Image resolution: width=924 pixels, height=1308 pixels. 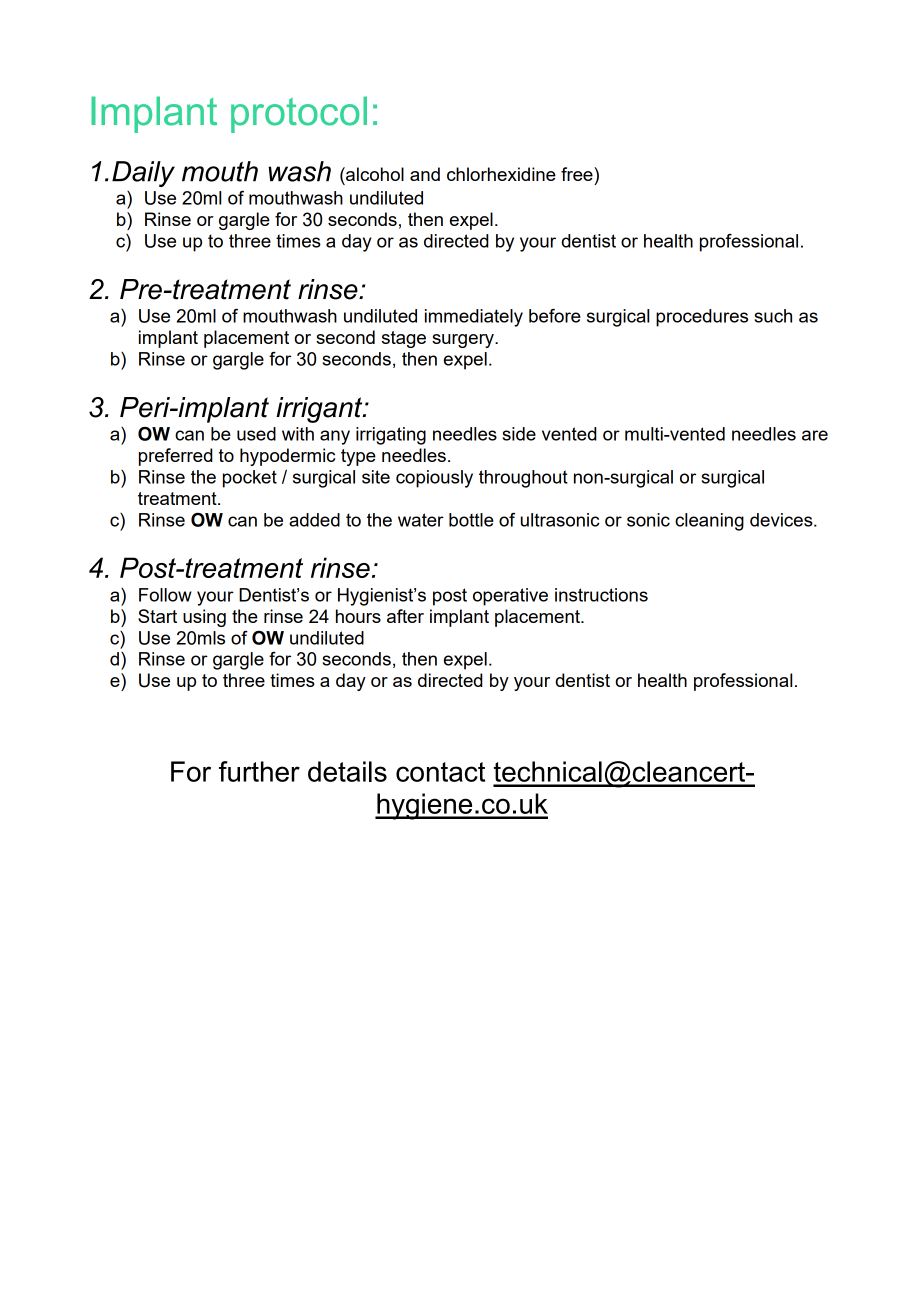 I want to click on stage, so click(x=404, y=339).
